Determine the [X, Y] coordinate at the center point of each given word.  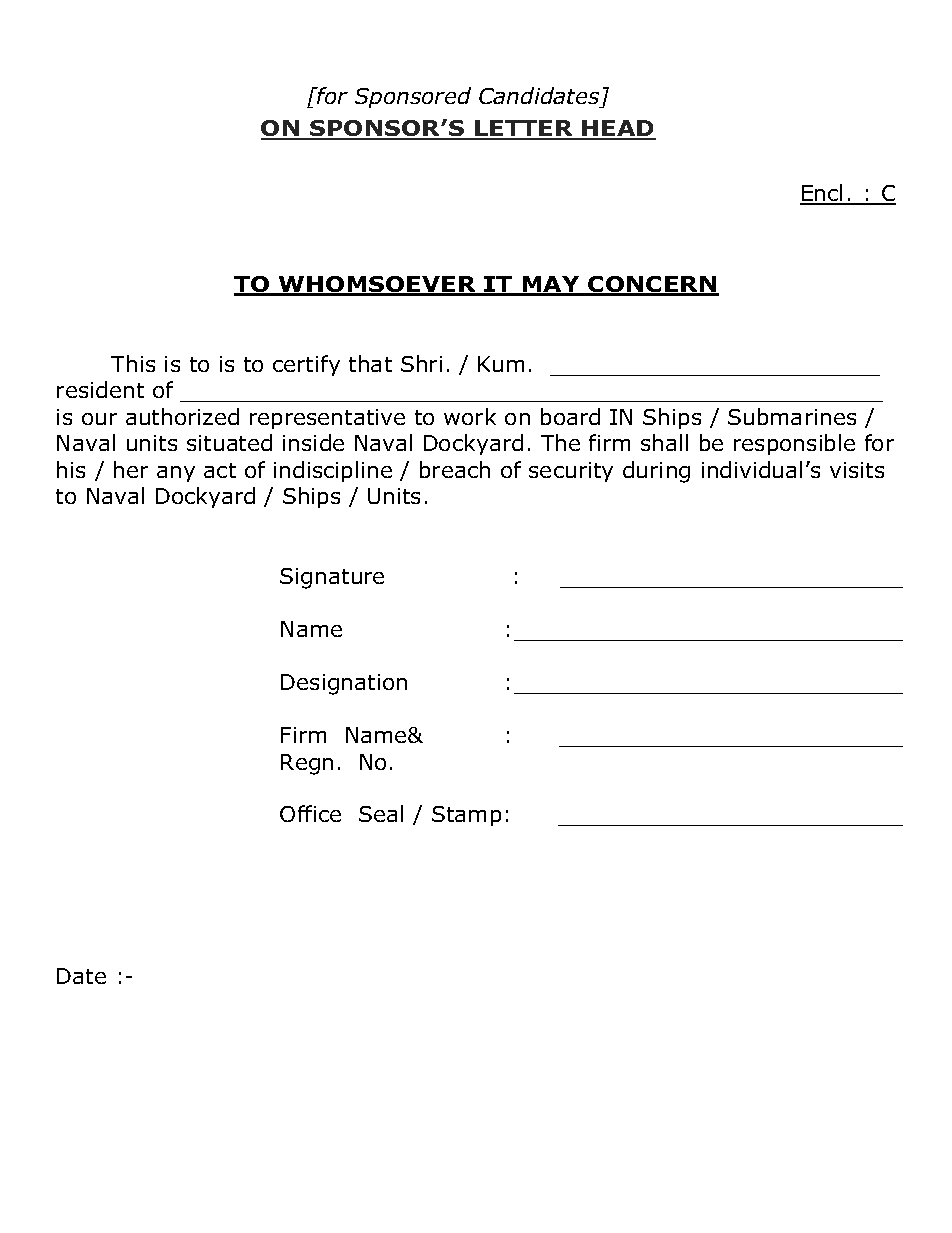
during [656, 472]
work [470, 416]
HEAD [618, 129]
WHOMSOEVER [378, 286]
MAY [551, 285]
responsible [794, 444]
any [176, 474]
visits [857, 470]
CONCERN [653, 286]
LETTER [524, 129]
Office [310, 813]
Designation [344, 684]
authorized [182, 416]
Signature [332, 578]
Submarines [792, 416]
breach [455, 469]
